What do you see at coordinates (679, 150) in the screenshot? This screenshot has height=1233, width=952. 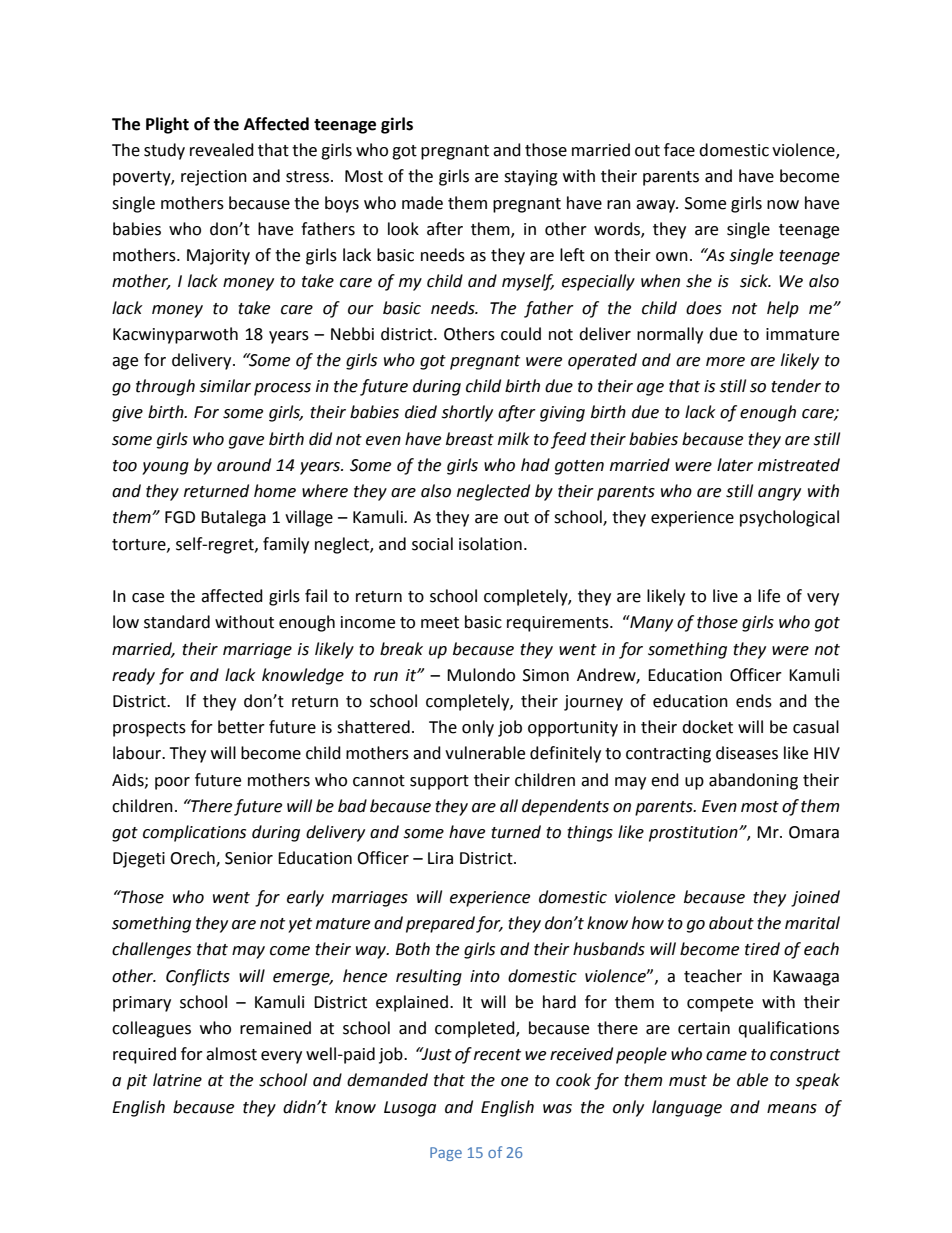 I see `face` at bounding box center [679, 150].
